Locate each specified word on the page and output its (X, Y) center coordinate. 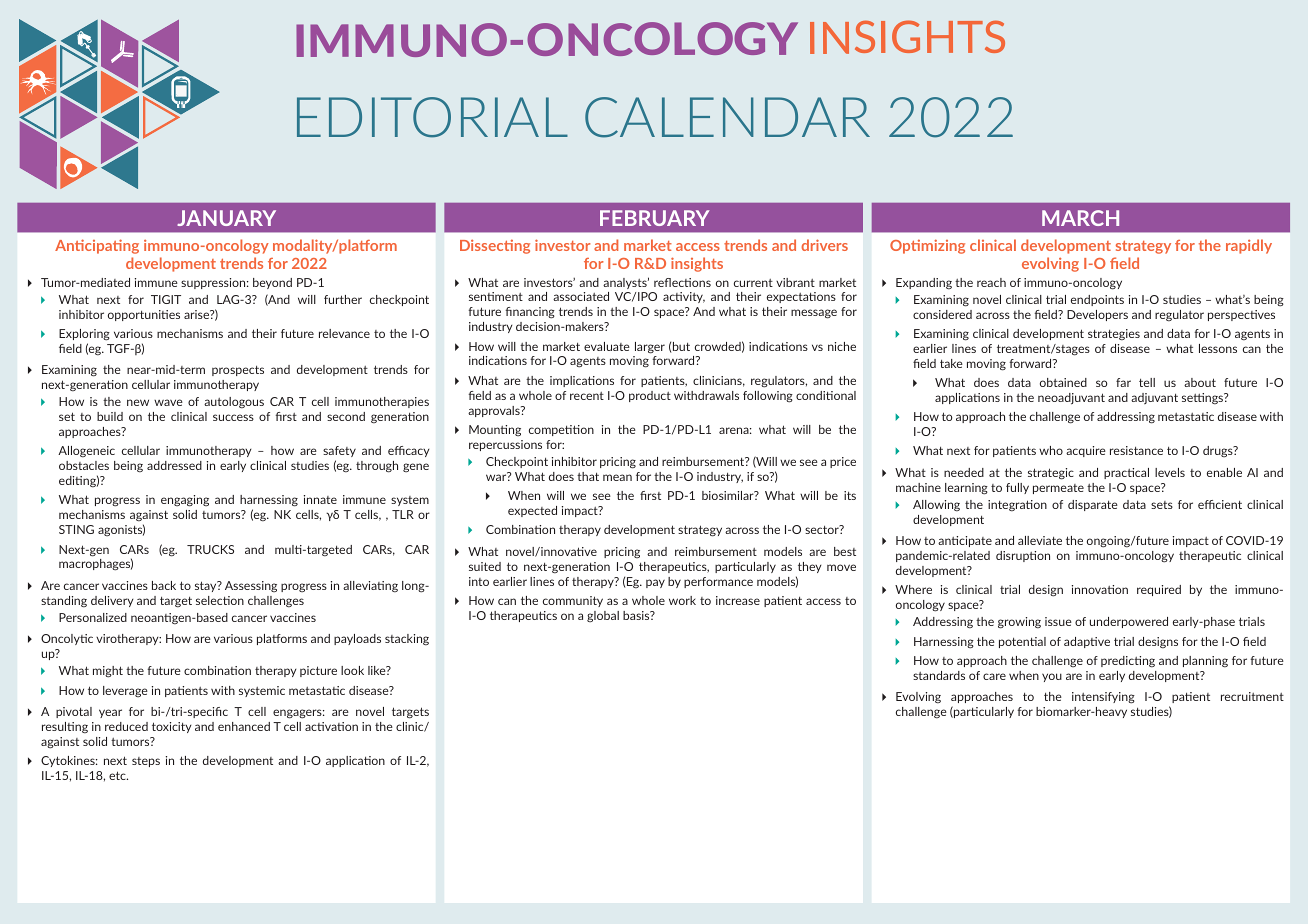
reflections (682, 282)
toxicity (172, 727)
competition (561, 430)
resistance (1136, 450)
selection (220, 600)
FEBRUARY (654, 218)
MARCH (1080, 218)
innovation (1100, 589)
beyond (272, 283)
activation (331, 726)
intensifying (1103, 698)
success (233, 417)
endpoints (1097, 300)
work (682, 600)
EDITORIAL (432, 117)
